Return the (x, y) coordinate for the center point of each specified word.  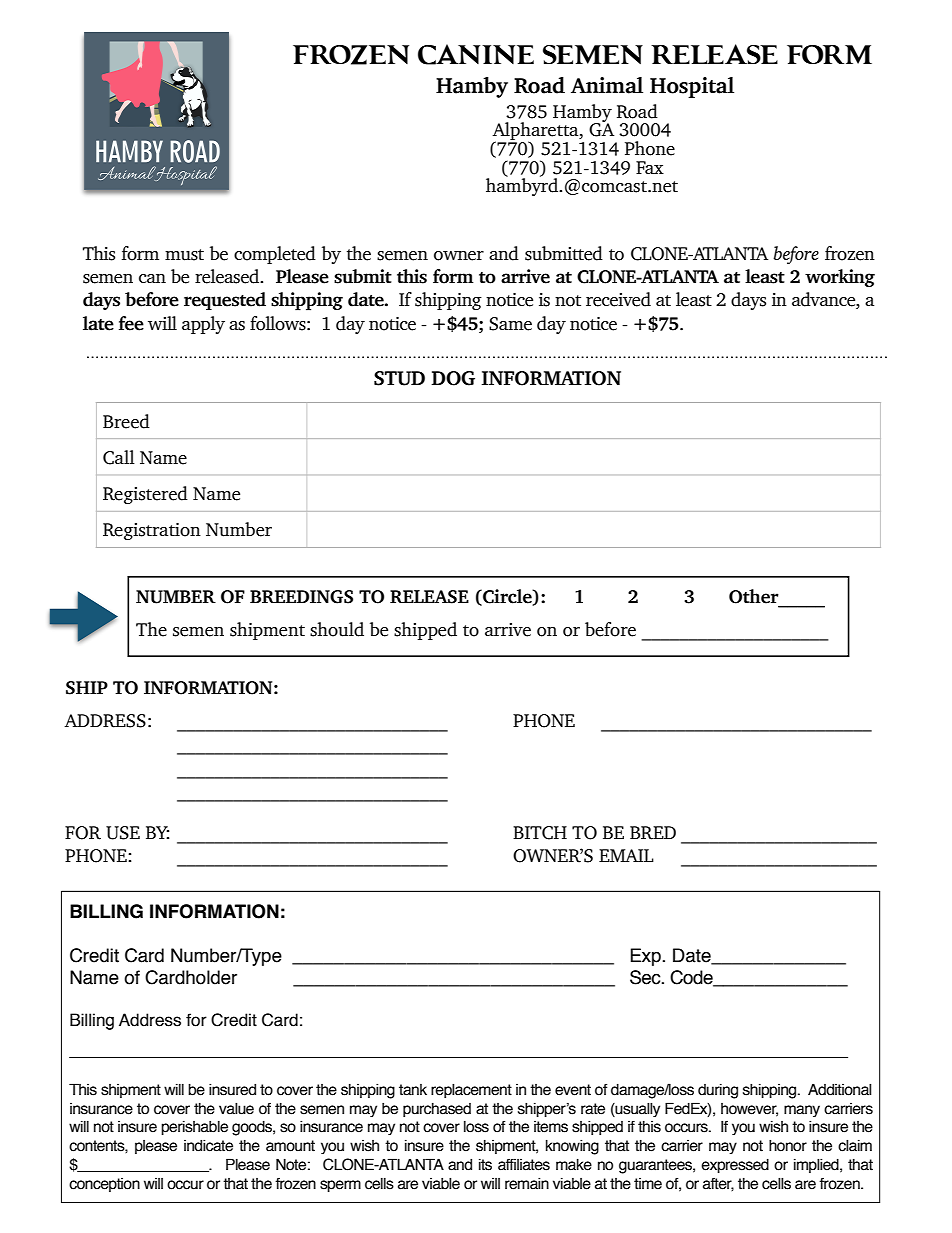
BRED (653, 833)
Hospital (692, 87)
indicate (208, 1145)
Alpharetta (536, 132)
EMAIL (626, 855)
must (184, 255)
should (337, 629)
